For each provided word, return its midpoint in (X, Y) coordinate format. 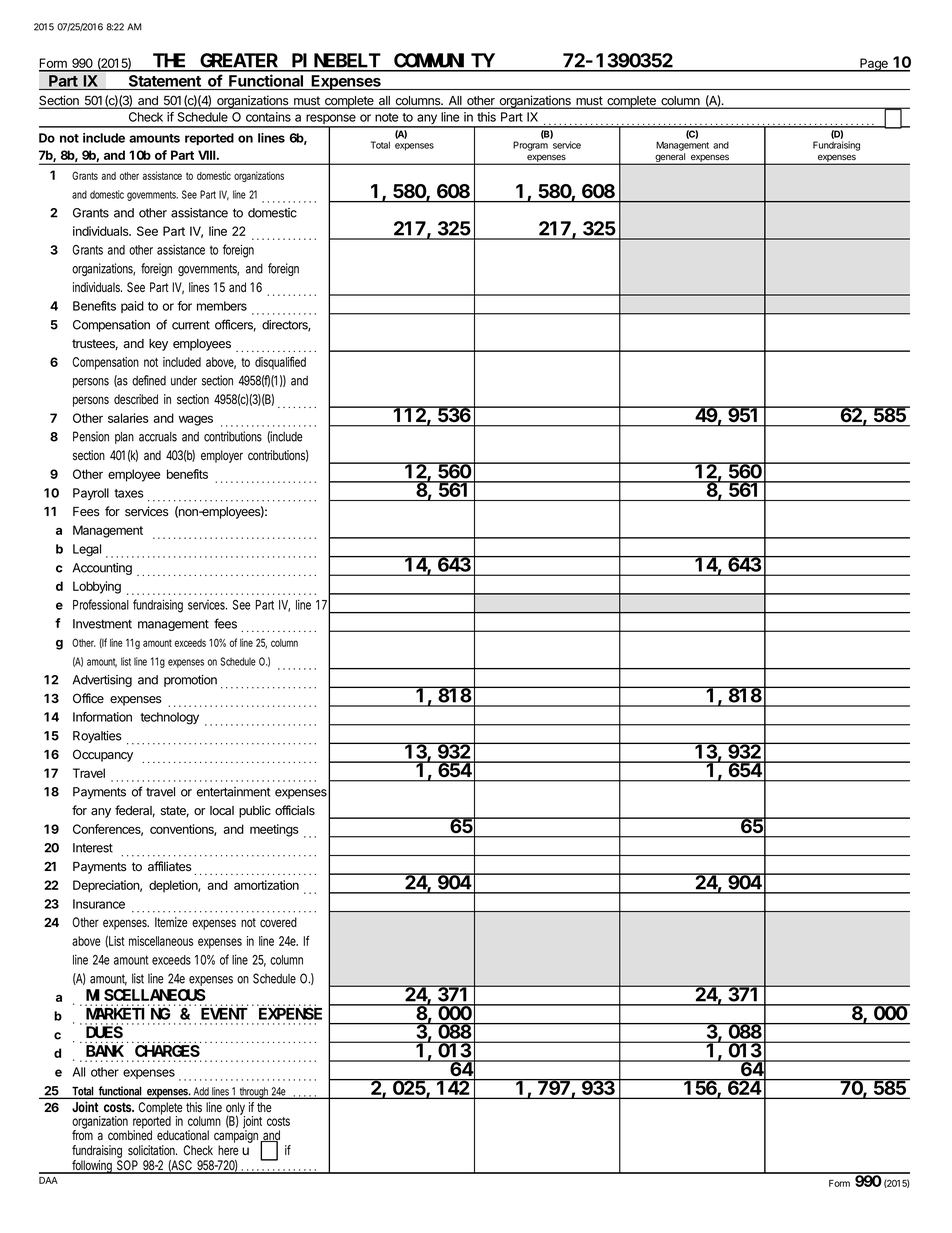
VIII (208, 155)
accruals (158, 436)
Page (874, 65)
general (670, 159)
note (387, 117)
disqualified (280, 363)
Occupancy (103, 755)
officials (295, 810)
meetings (274, 830)
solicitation (152, 1150)
